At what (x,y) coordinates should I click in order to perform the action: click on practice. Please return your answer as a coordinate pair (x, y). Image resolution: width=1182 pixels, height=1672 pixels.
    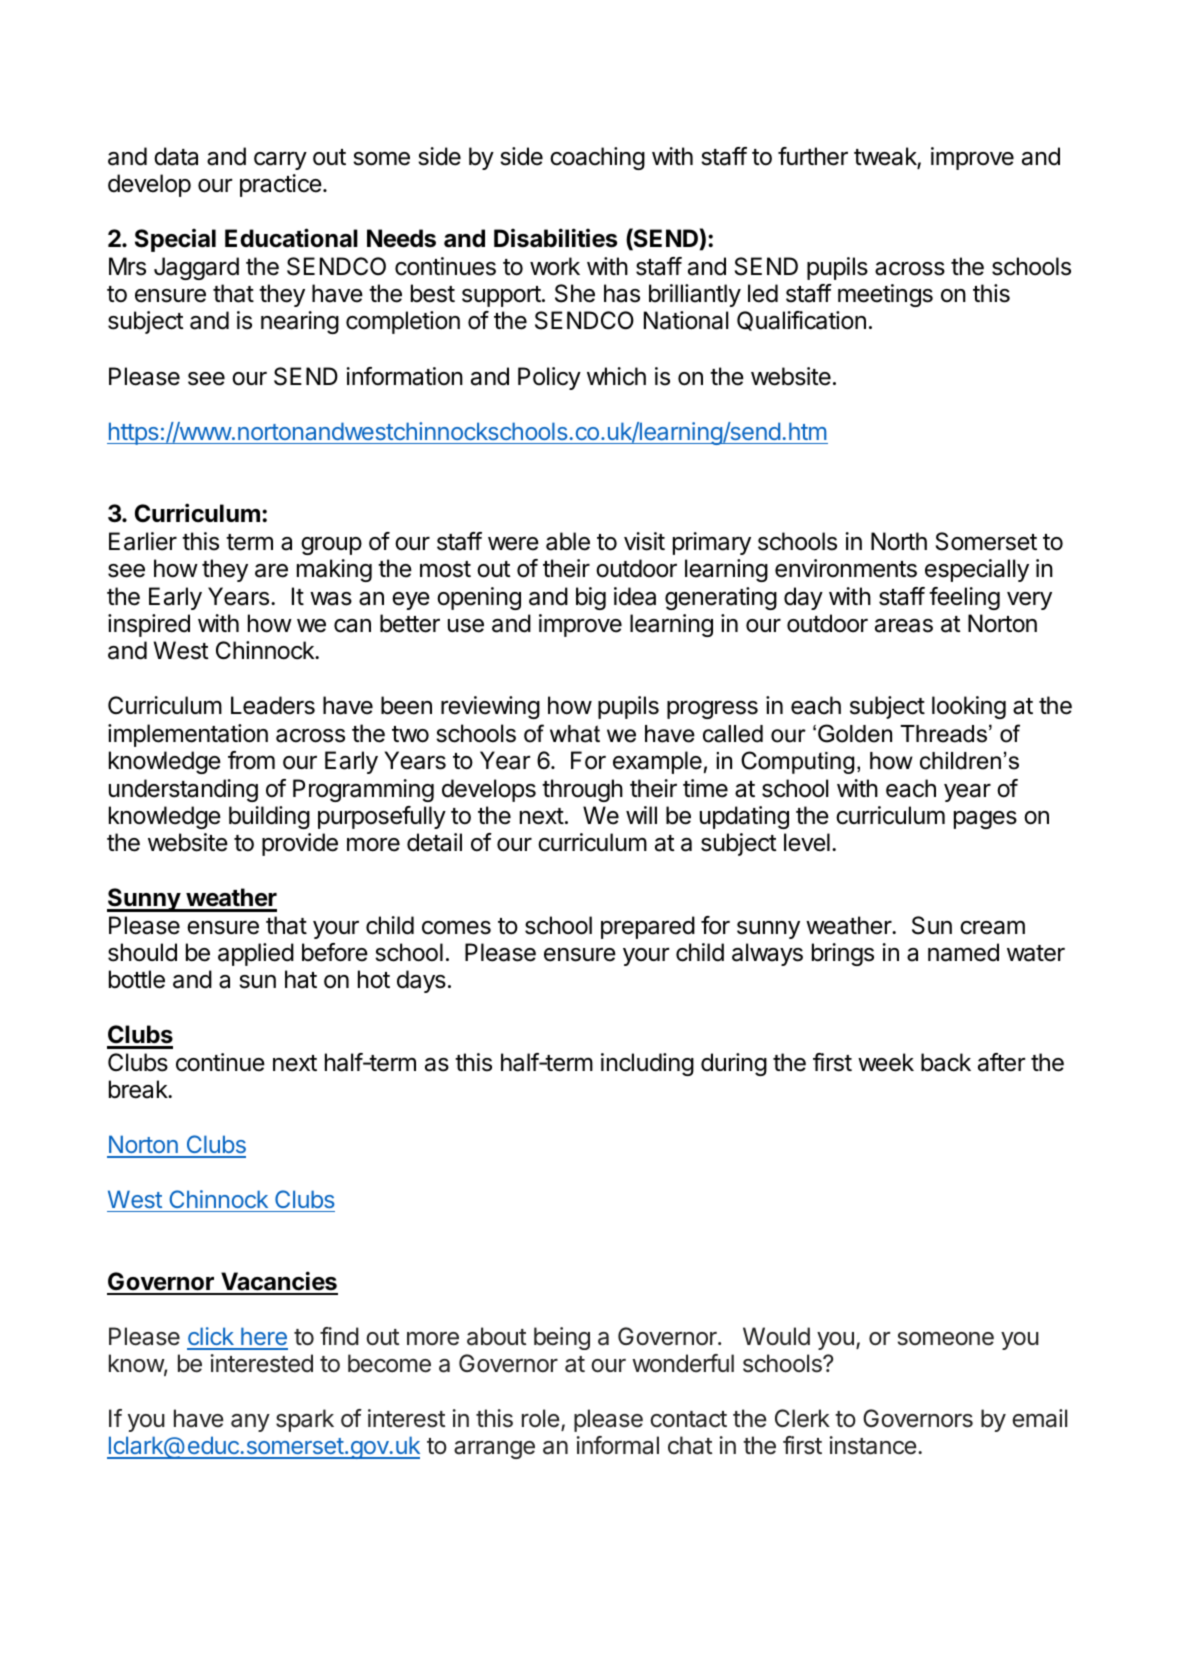
    Looking at the image, I should click on (281, 185).
